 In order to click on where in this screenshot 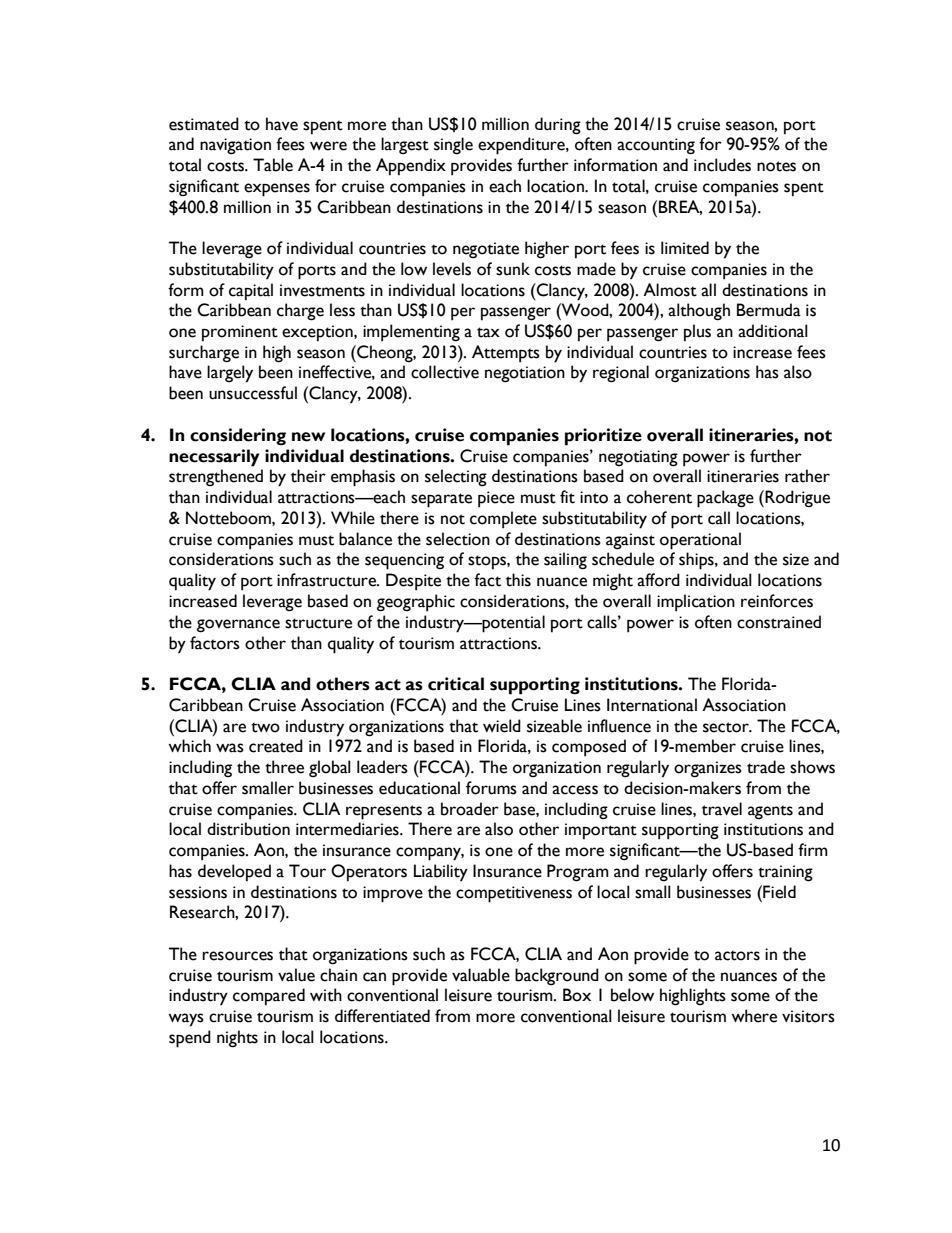, I will do `click(754, 1016)`.
